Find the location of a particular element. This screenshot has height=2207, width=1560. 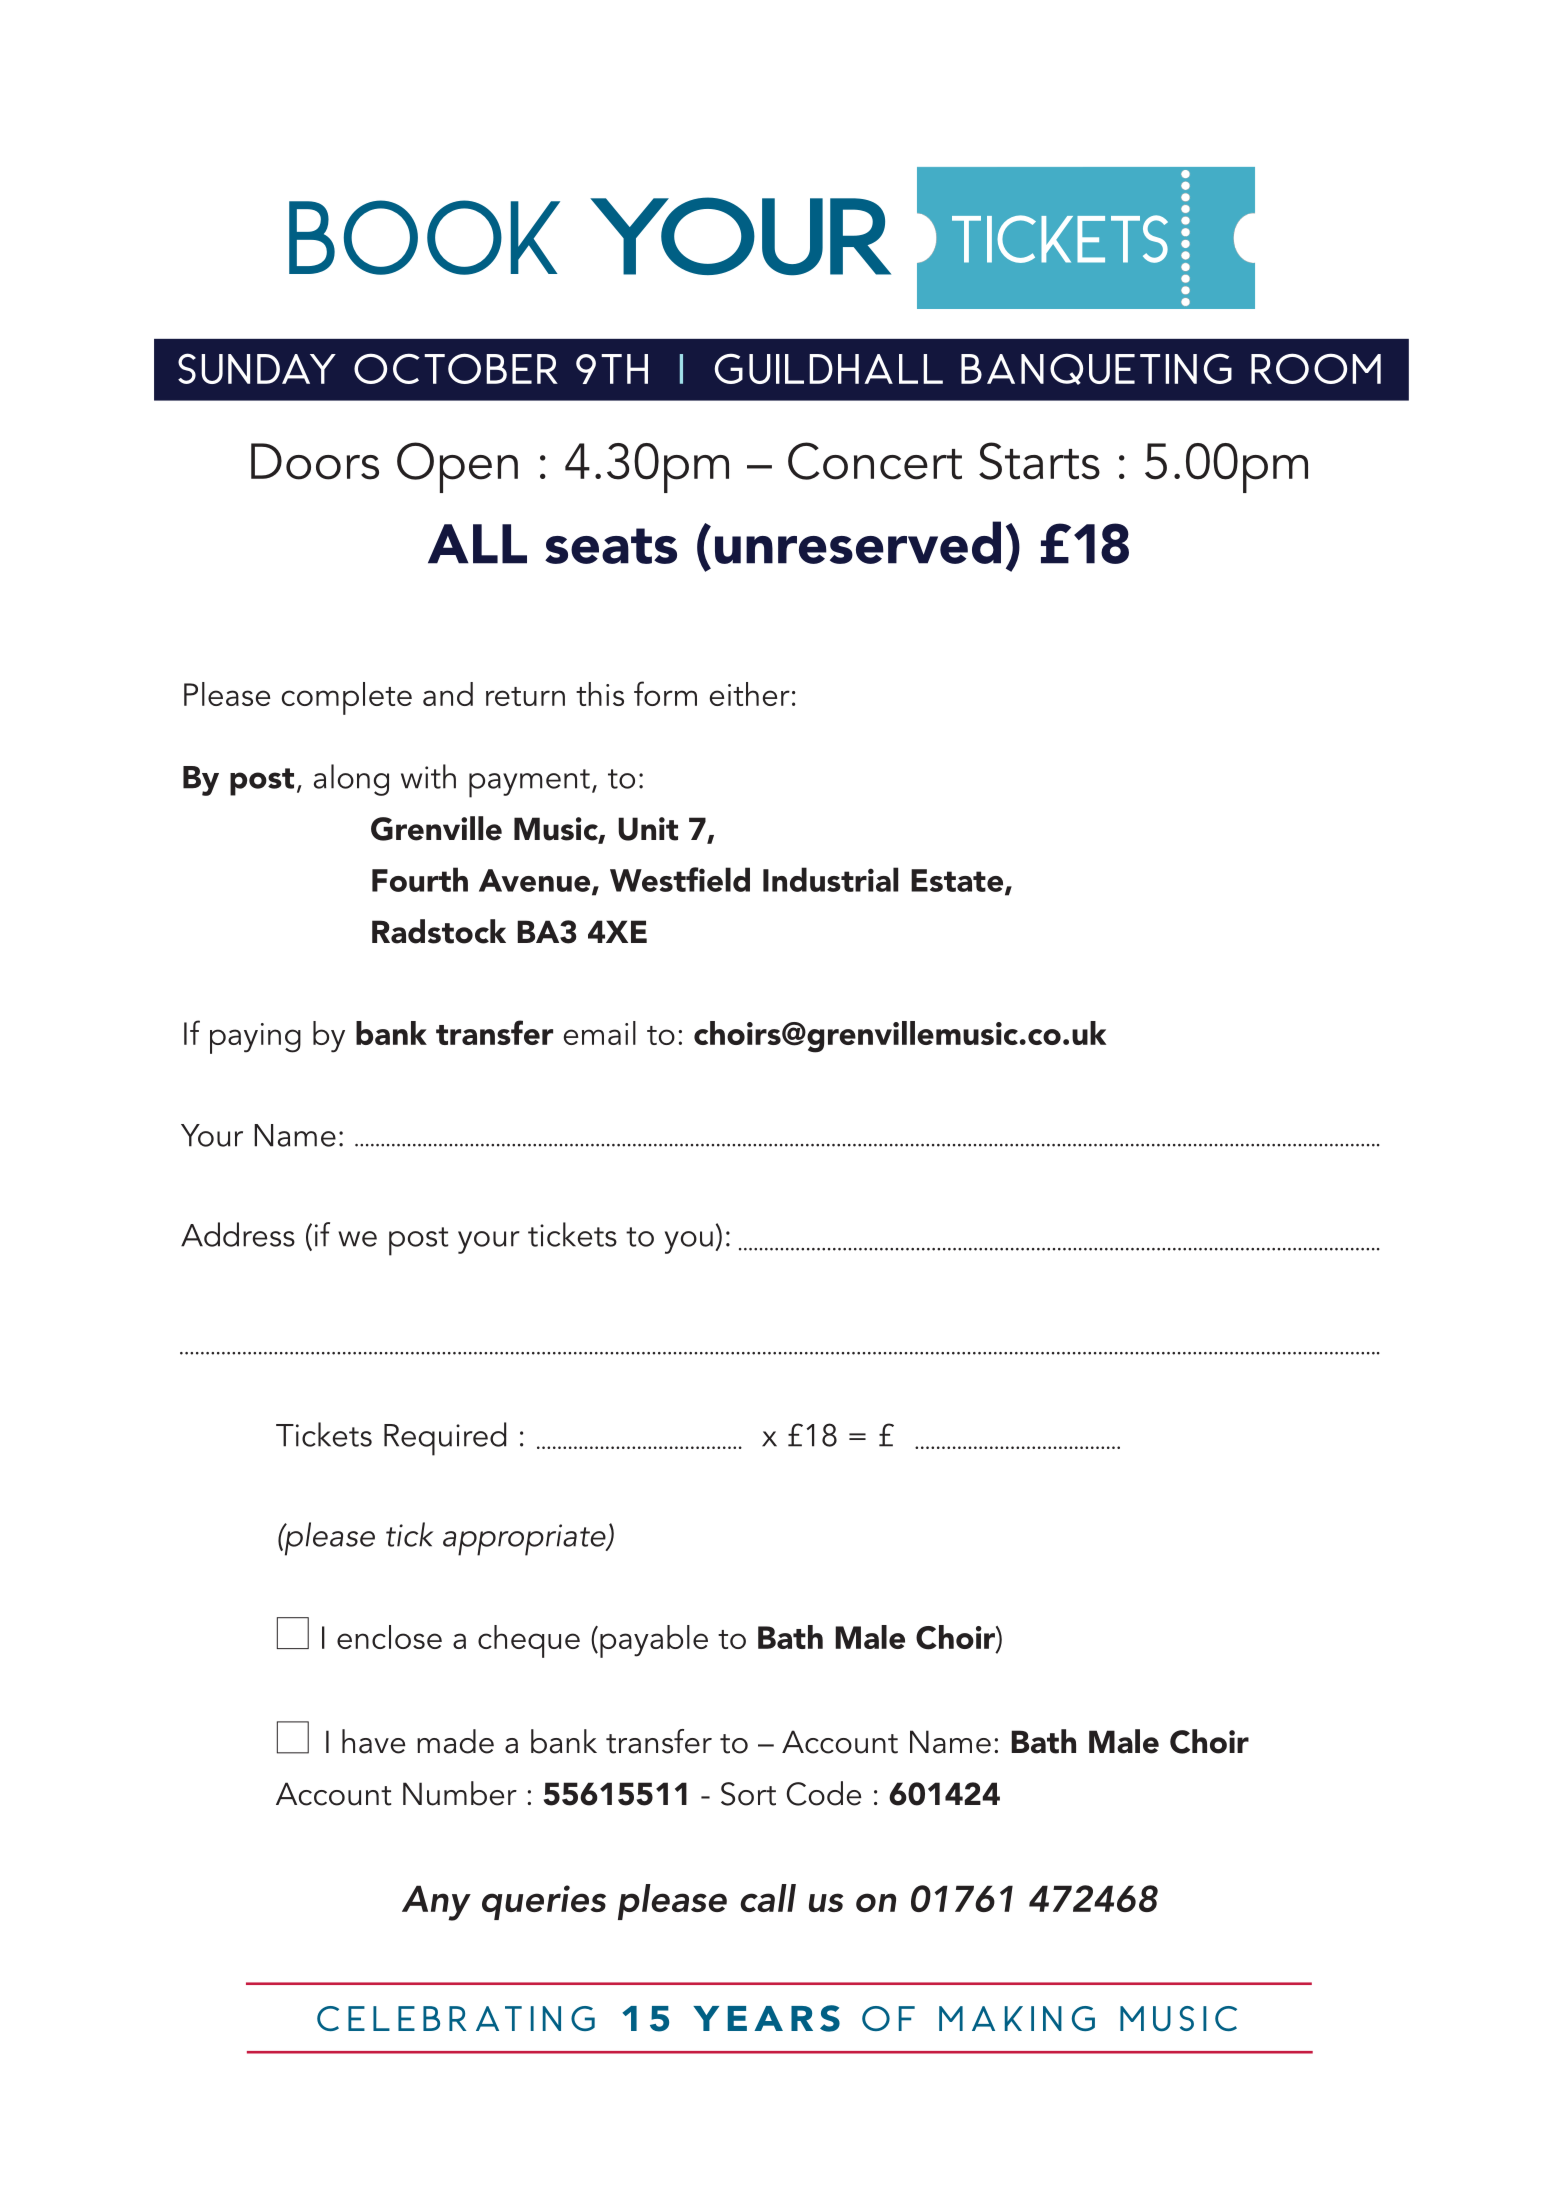

Guildhall is located at coordinates (829, 368).
